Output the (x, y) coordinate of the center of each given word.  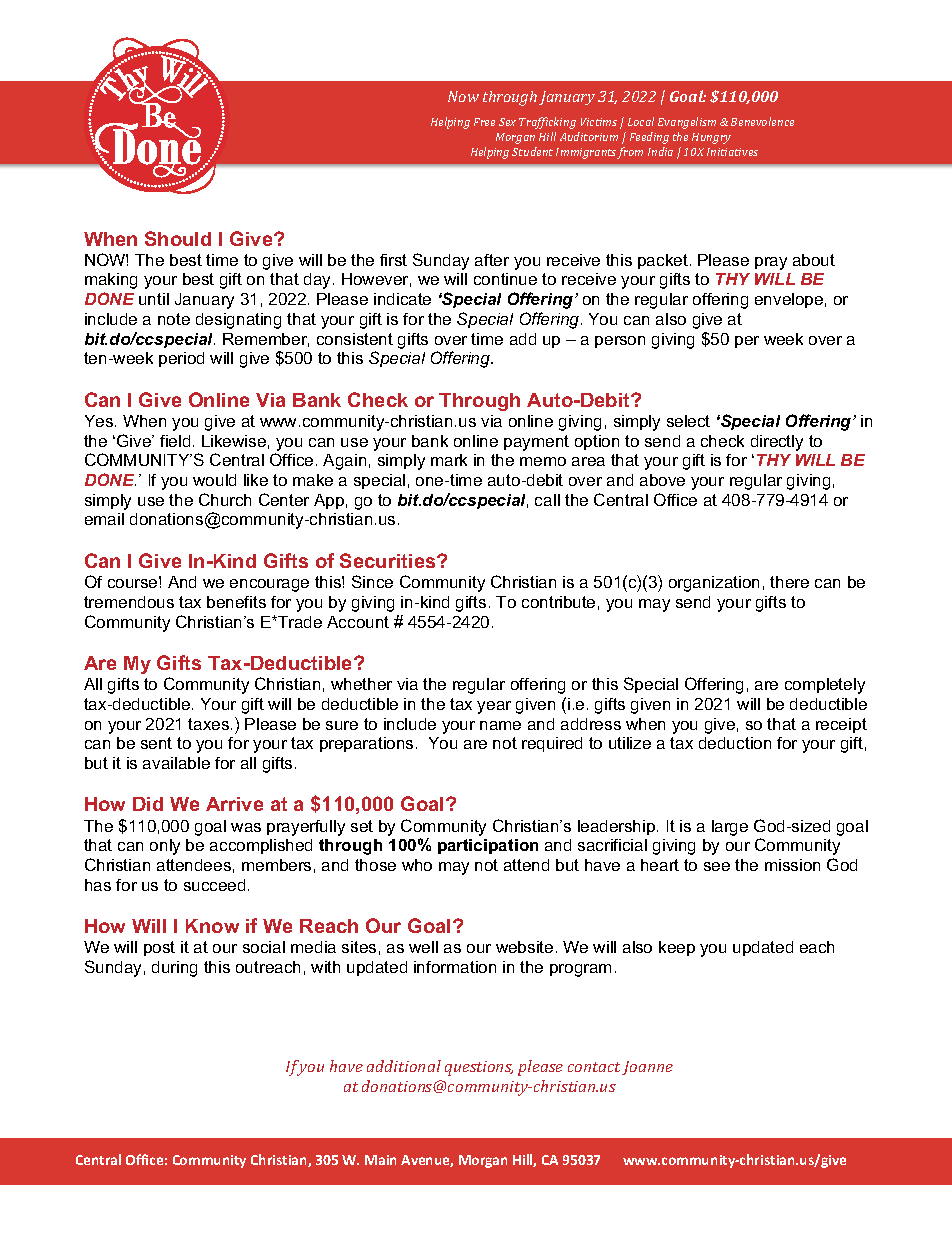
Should (178, 238)
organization (714, 584)
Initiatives (732, 152)
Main (380, 1160)
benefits (236, 602)
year (494, 707)
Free (484, 122)
